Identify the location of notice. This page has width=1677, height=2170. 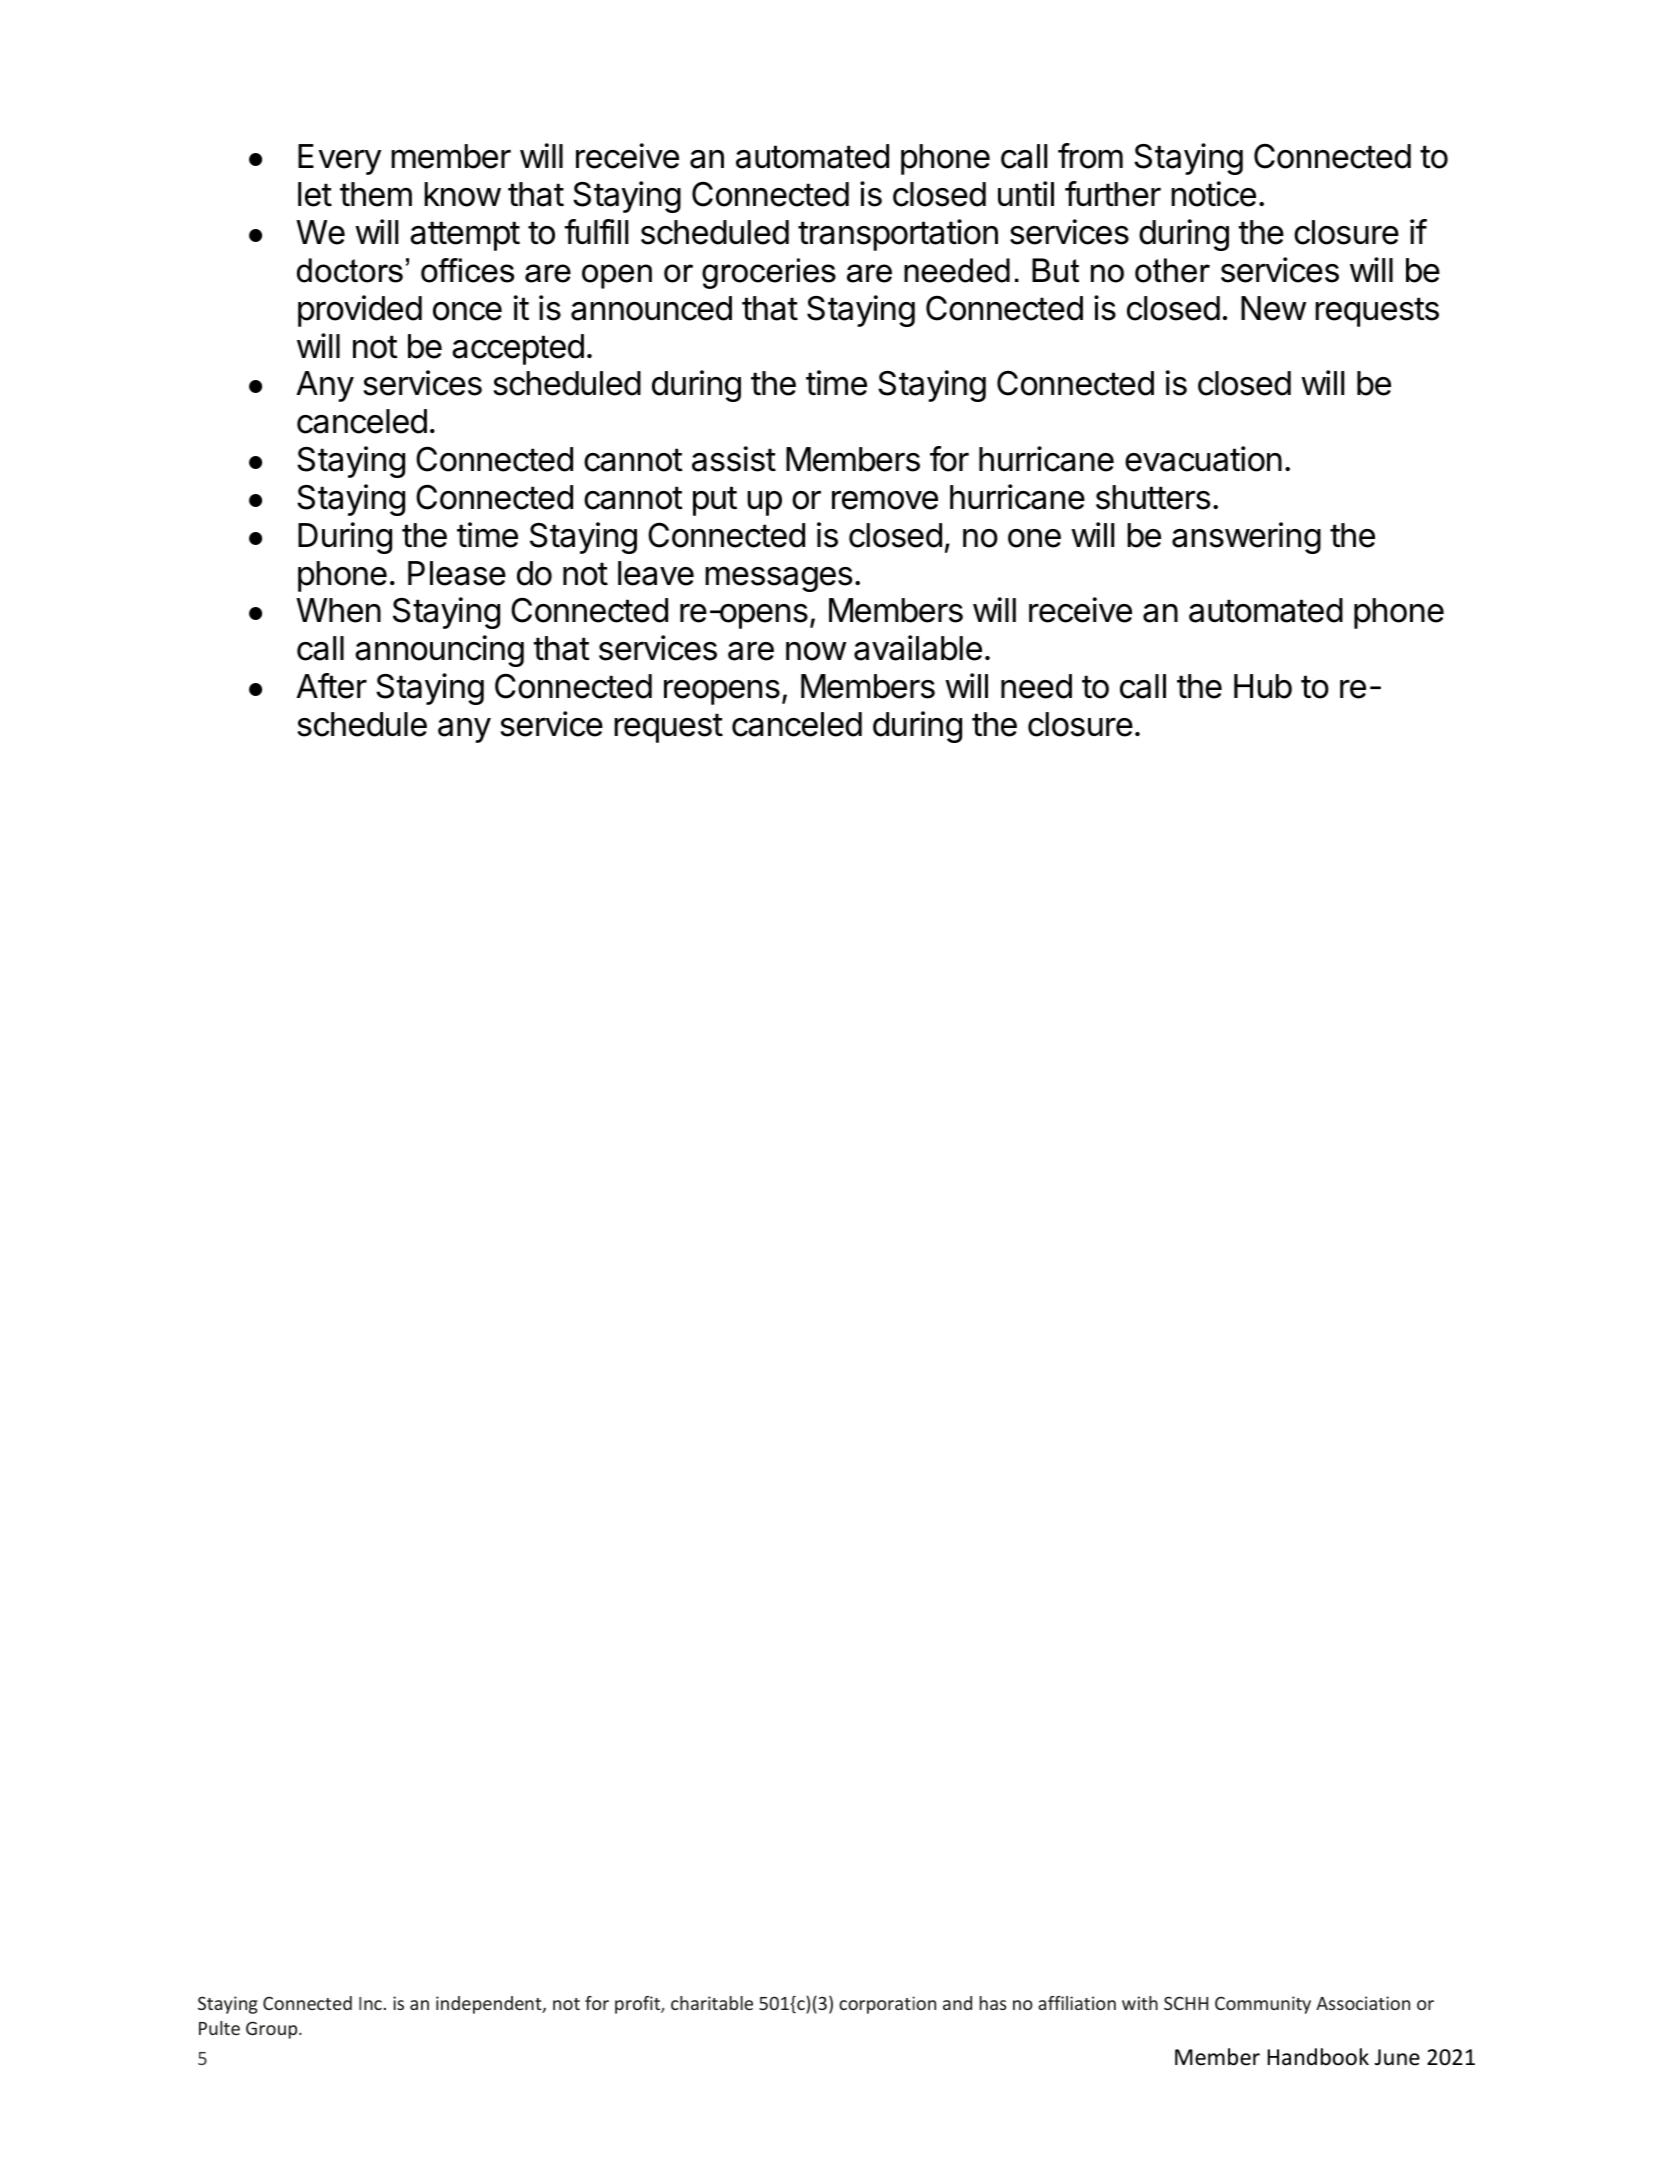
(1213, 194).
